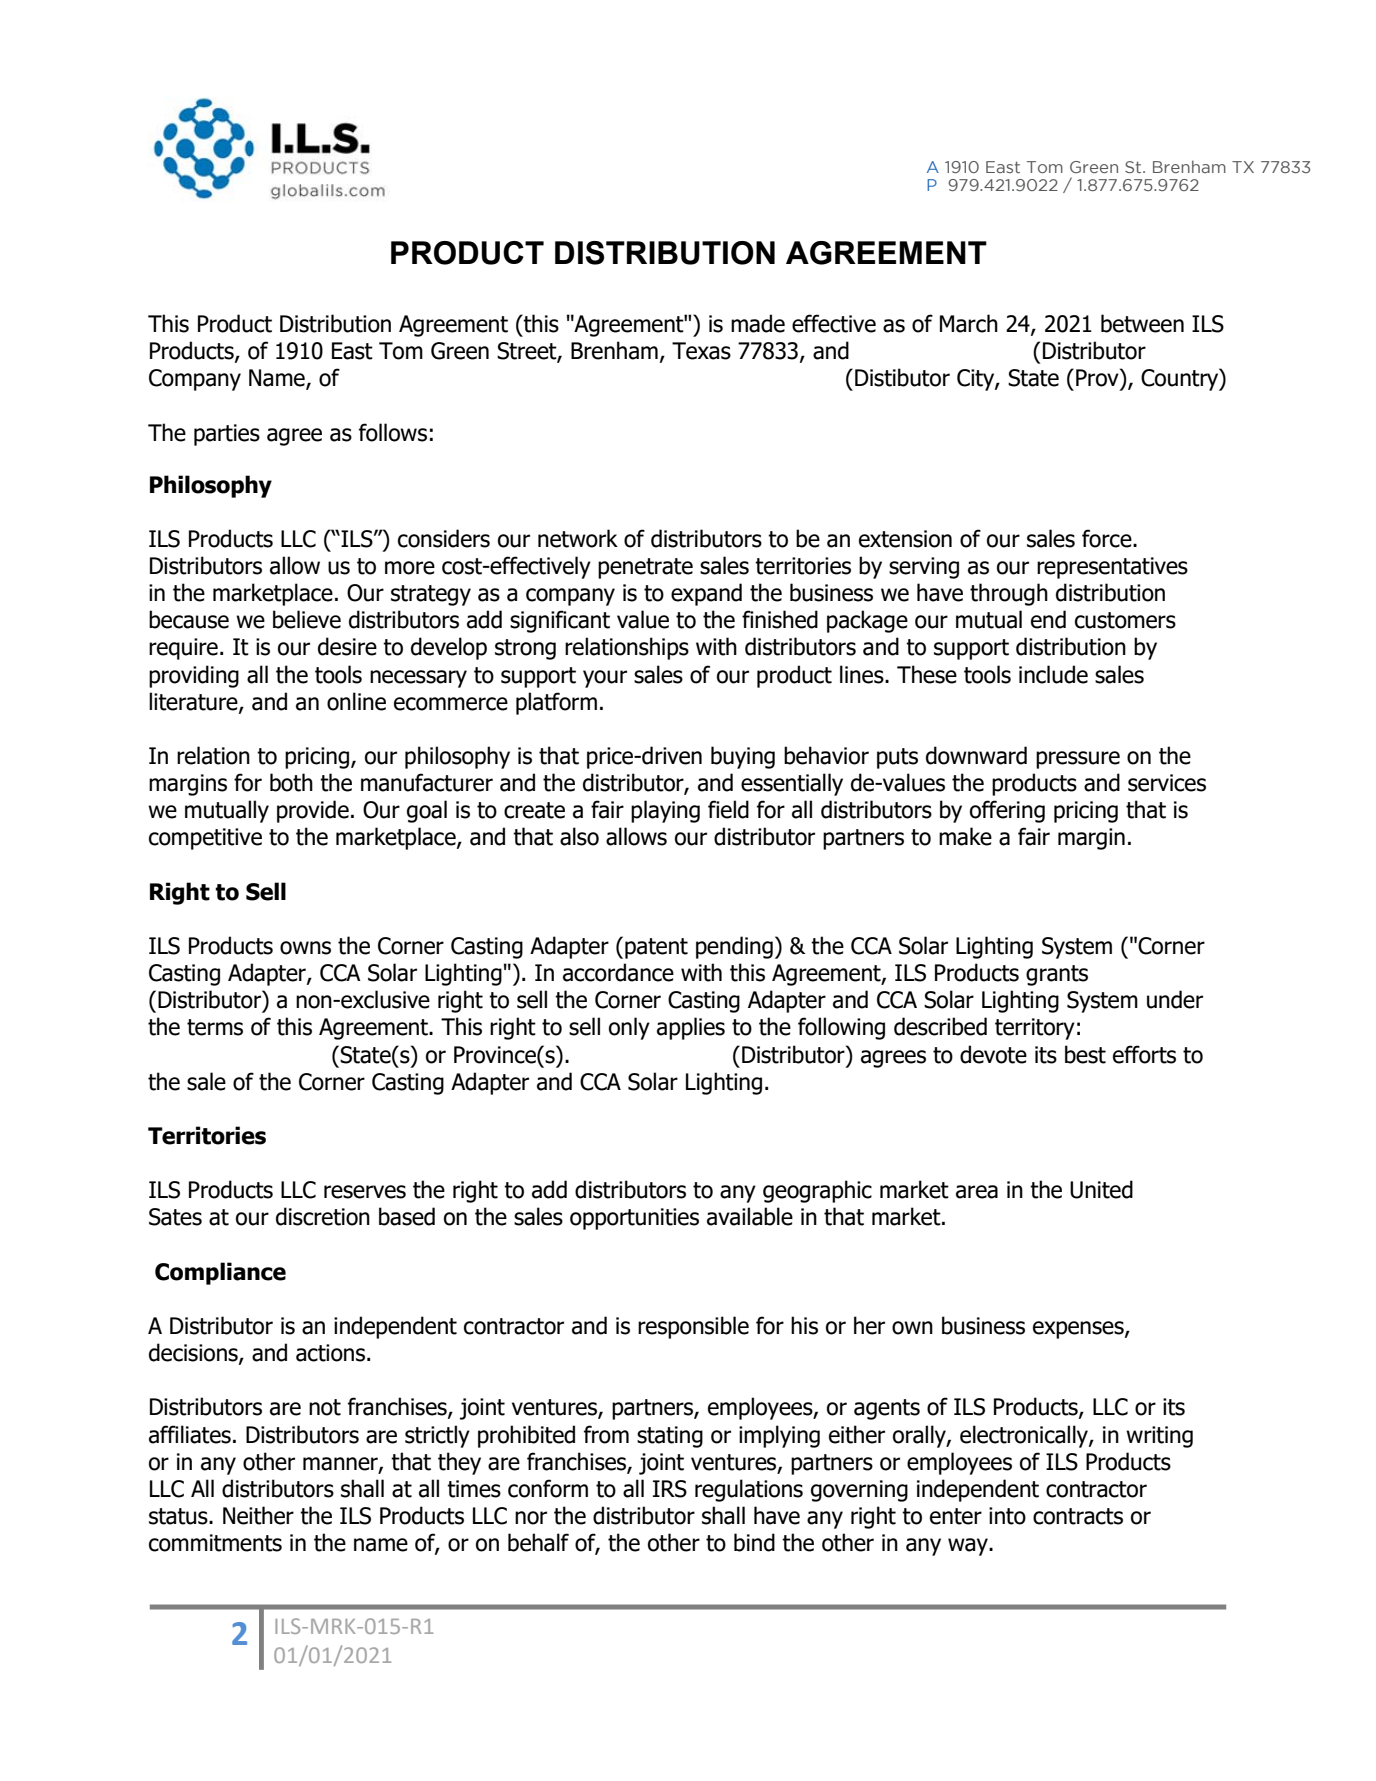 Image resolution: width=1376 pixels, height=1781 pixels. Describe the element at coordinates (701, 351) in the image. I see `Texas` at that location.
